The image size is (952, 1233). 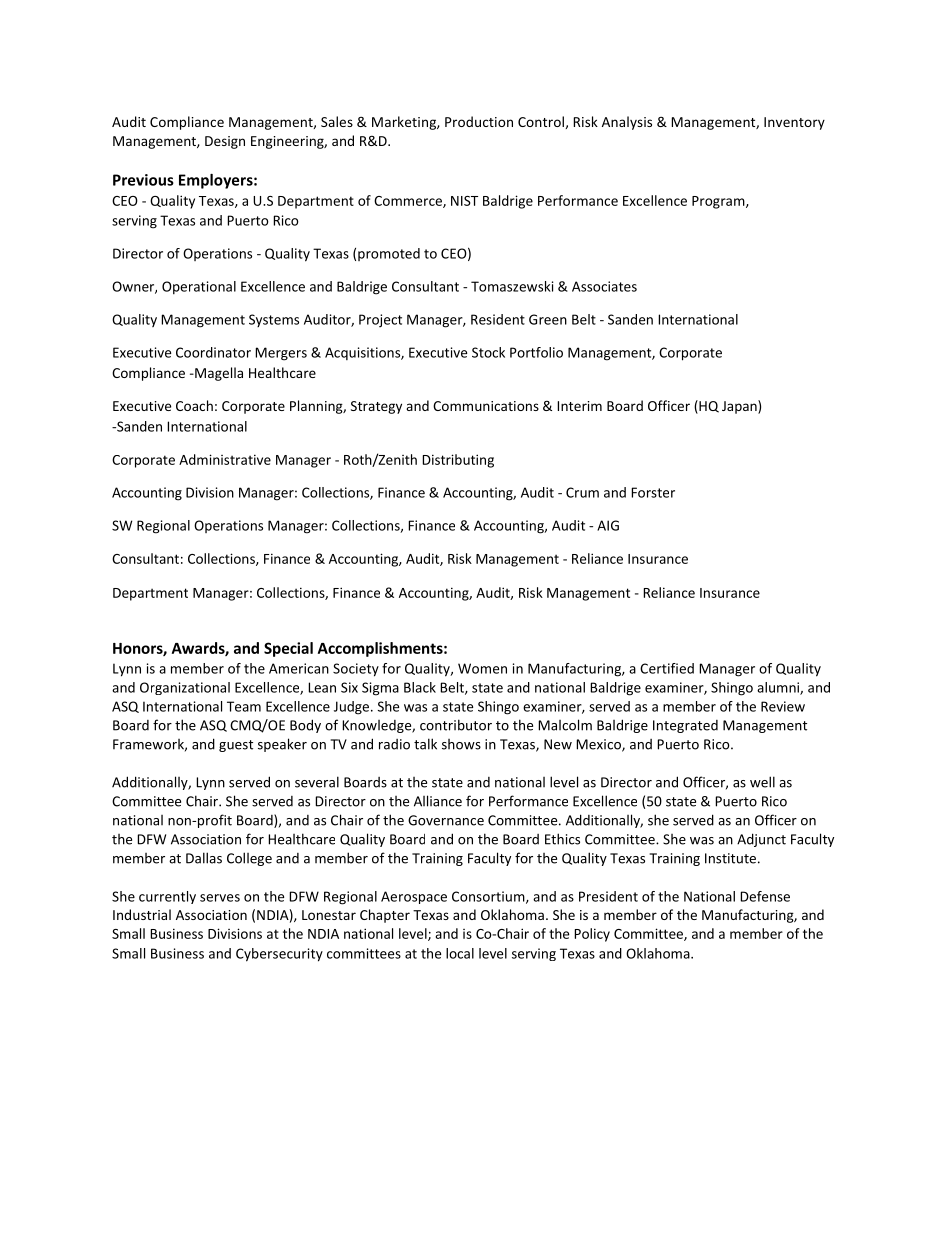 What do you see at coordinates (667, 668) in the screenshot?
I see `Certified` at bounding box center [667, 668].
